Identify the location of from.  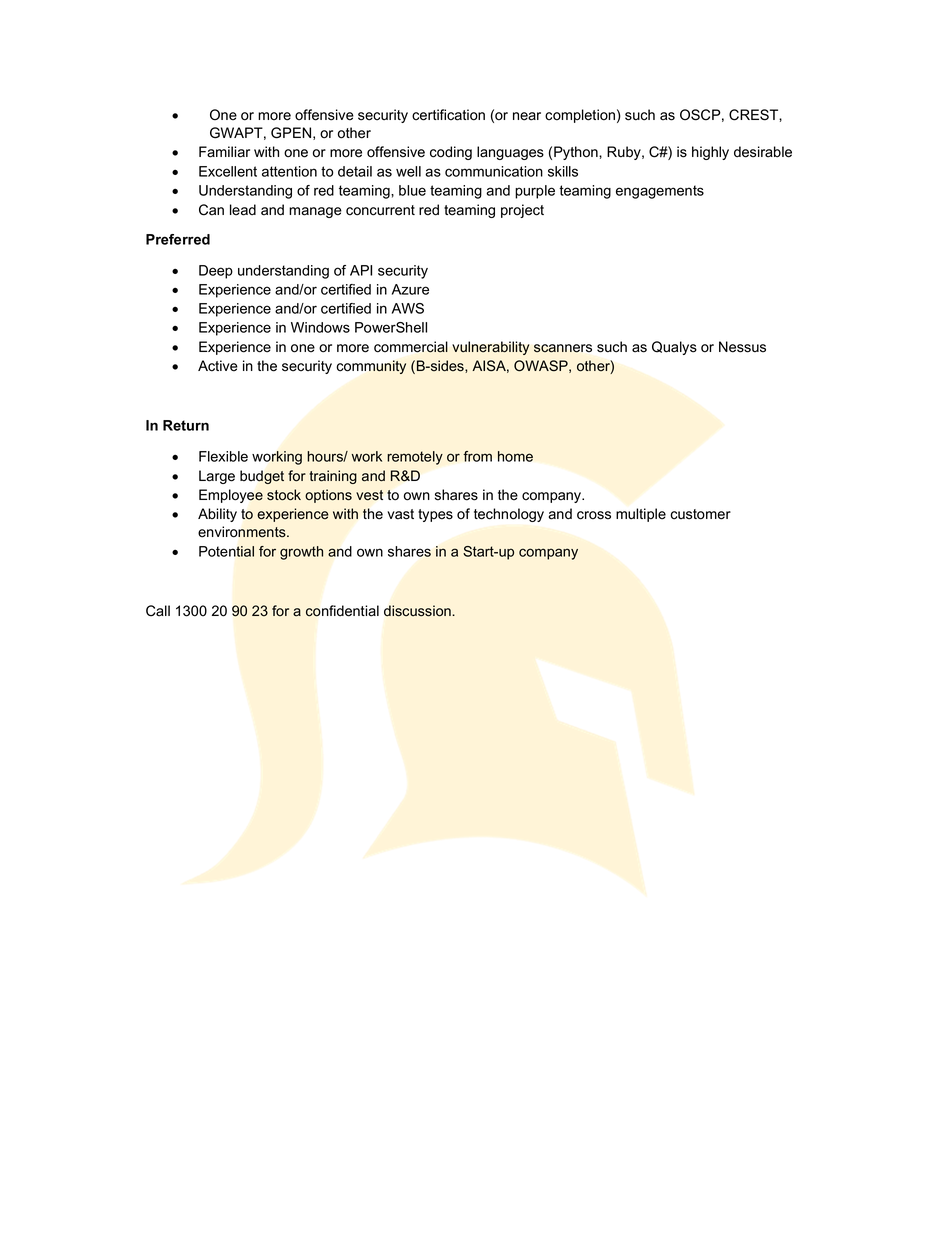
(477, 456).
